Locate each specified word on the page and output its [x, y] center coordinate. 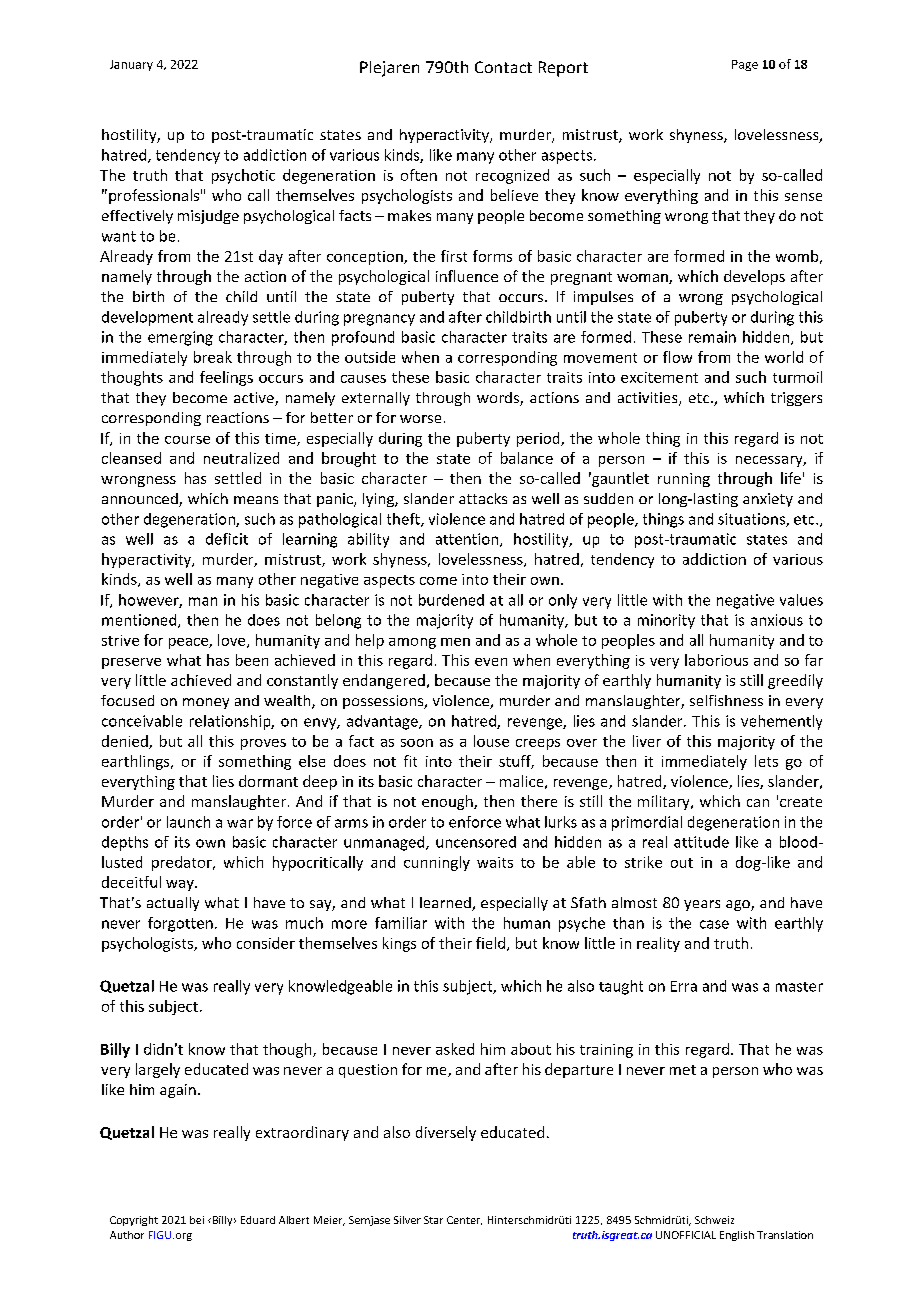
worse [420, 419]
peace [189, 643]
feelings [226, 378]
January [131, 65]
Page [745, 65]
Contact [503, 67]
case [714, 924]
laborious [716, 660]
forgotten [180, 924]
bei [197, 1220]
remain [712, 337]
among [412, 643]
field [490, 943]
